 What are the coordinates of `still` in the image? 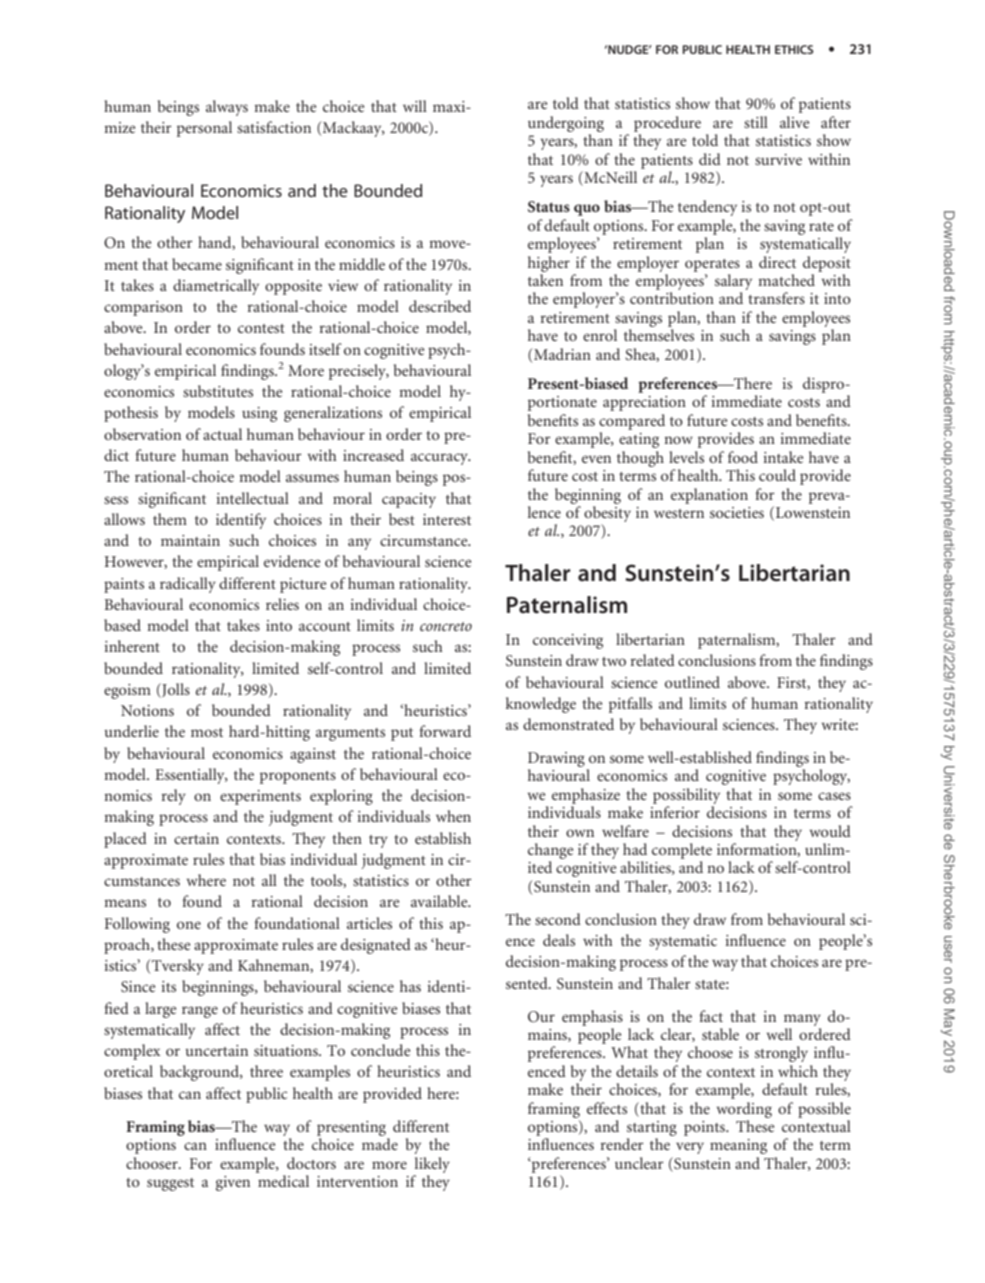 It's located at (756, 122).
